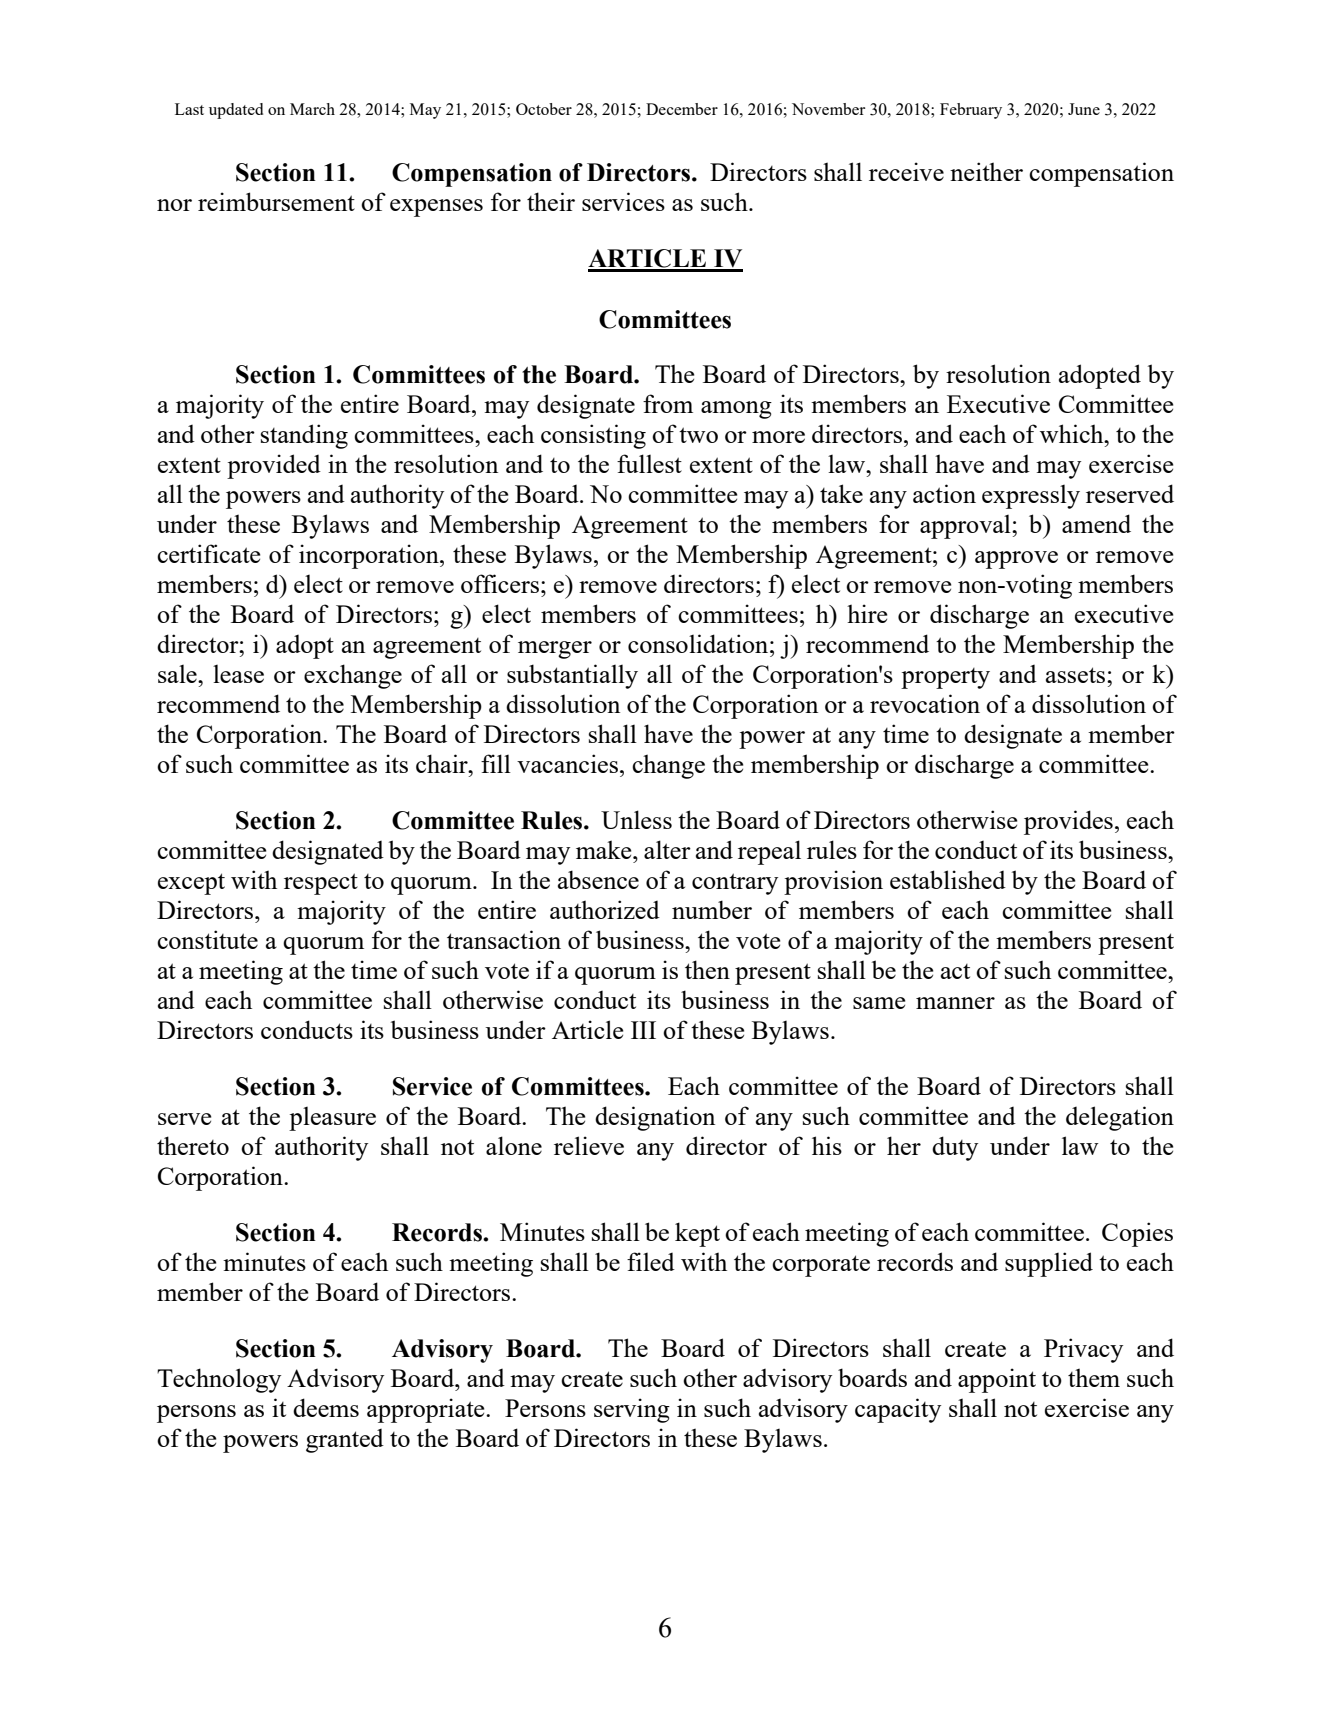 This image has width=1330, height=1721. I want to click on then, so click(707, 969).
